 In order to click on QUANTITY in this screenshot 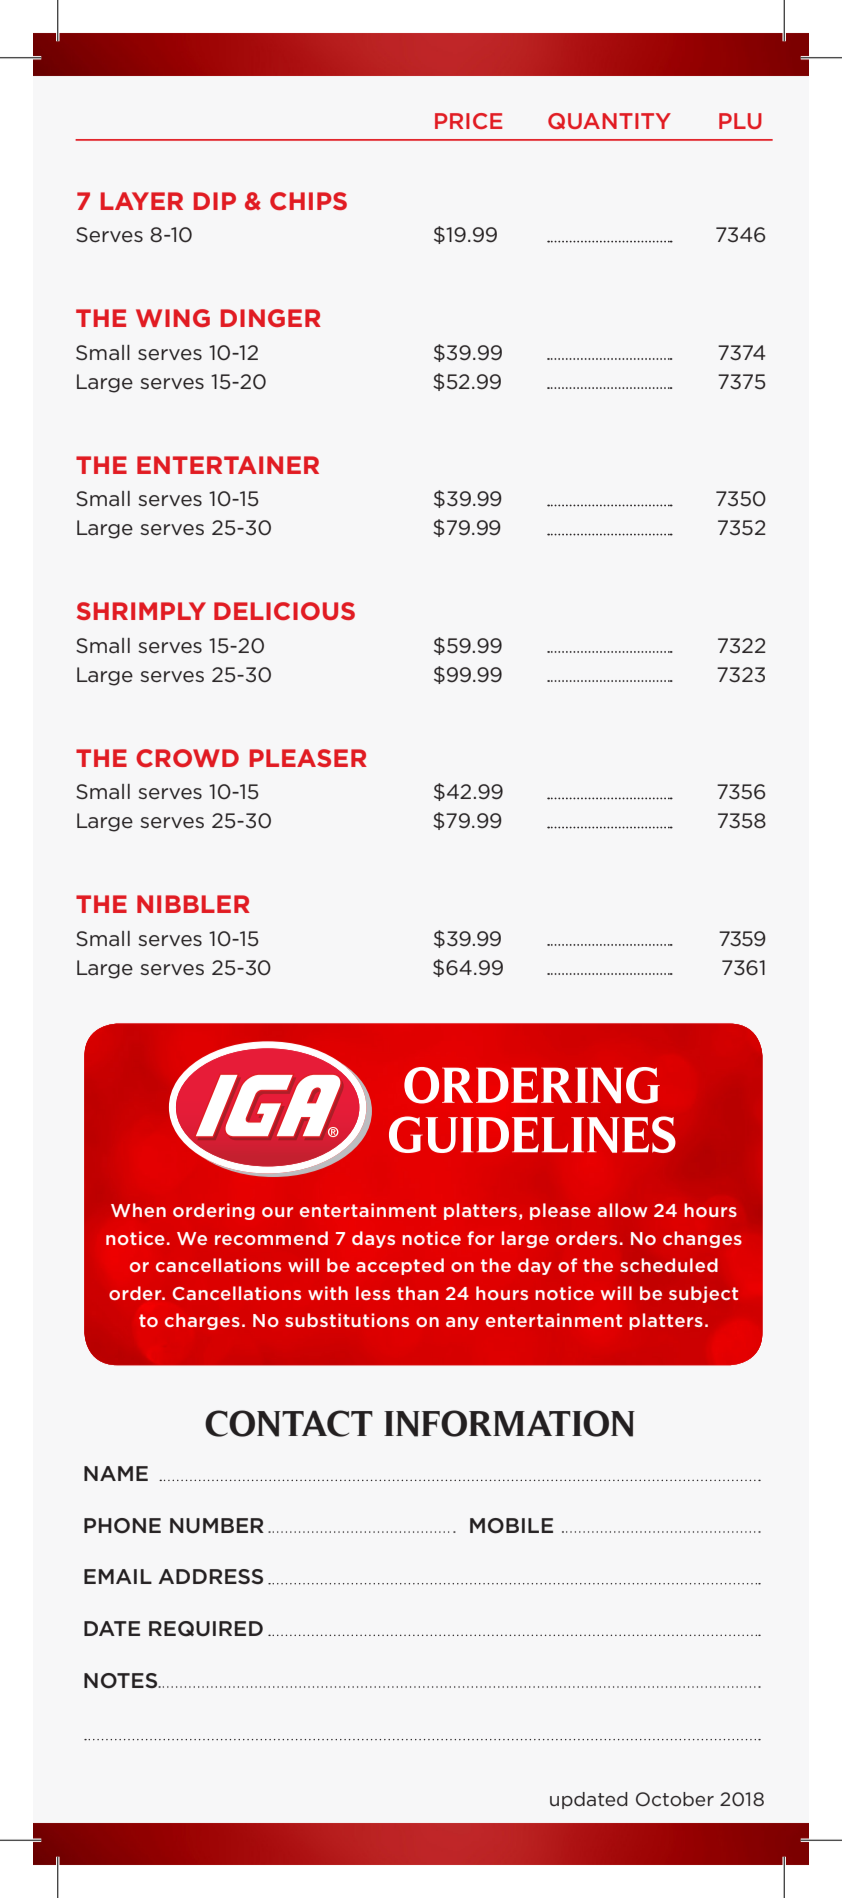, I will do `click(609, 121)`.
